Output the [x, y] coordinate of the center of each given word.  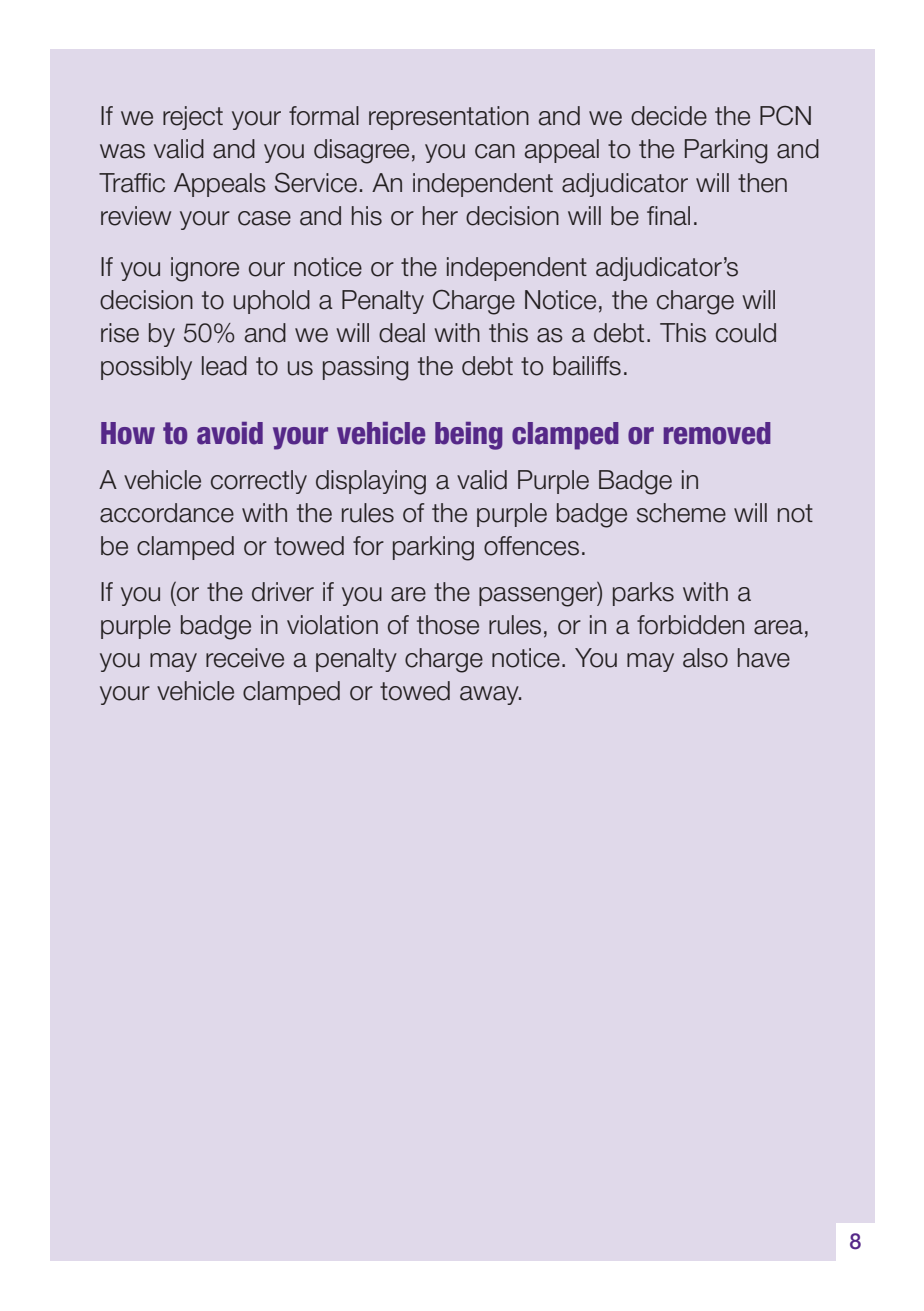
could [746, 333]
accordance [167, 513]
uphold [272, 302]
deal [402, 333]
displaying [371, 482]
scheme [681, 513]
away [490, 695]
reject [193, 118]
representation [449, 118]
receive [245, 658]
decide [669, 116]
